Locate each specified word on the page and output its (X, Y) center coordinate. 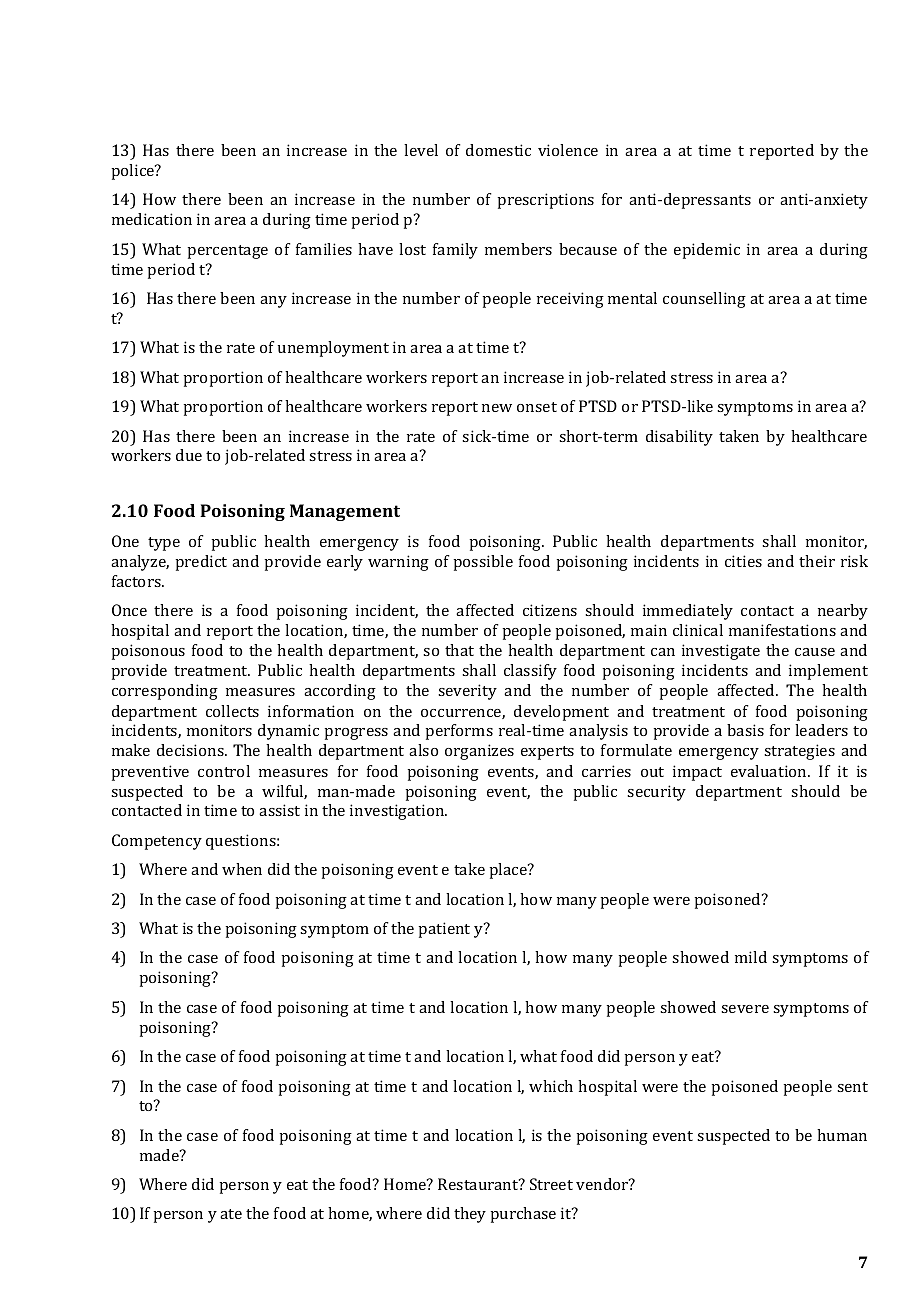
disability (679, 438)
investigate (721, 652)
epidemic (707, 251)
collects (232, 711)
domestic (498, 150)
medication (152, 219)
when (242, 869)
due (189, 455)
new (497, 408)
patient (444, 930)
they (470, 1215)
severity (467, 692)
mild (751, 957)
